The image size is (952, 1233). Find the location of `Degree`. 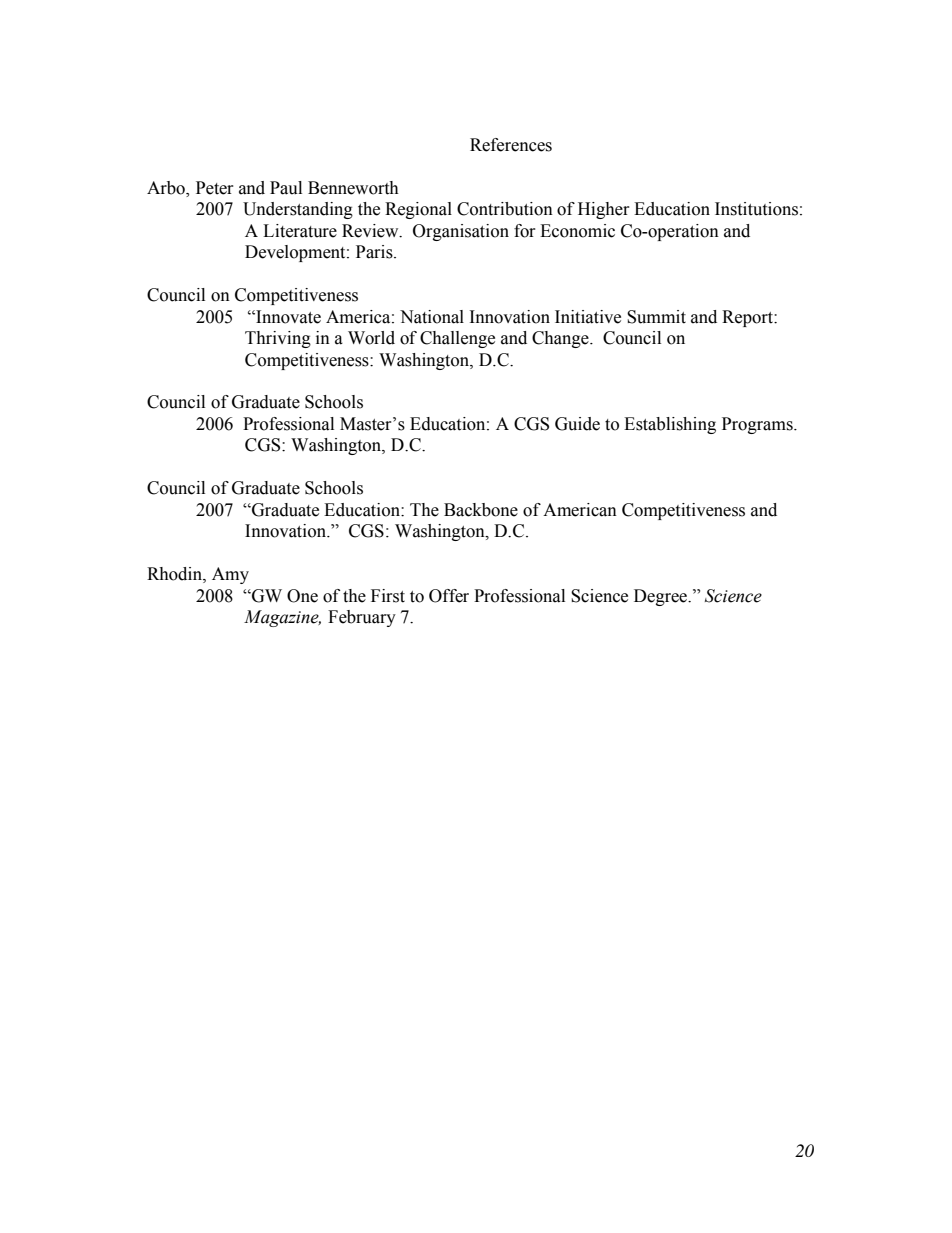

Degree is located at coordinates (661, 597).
